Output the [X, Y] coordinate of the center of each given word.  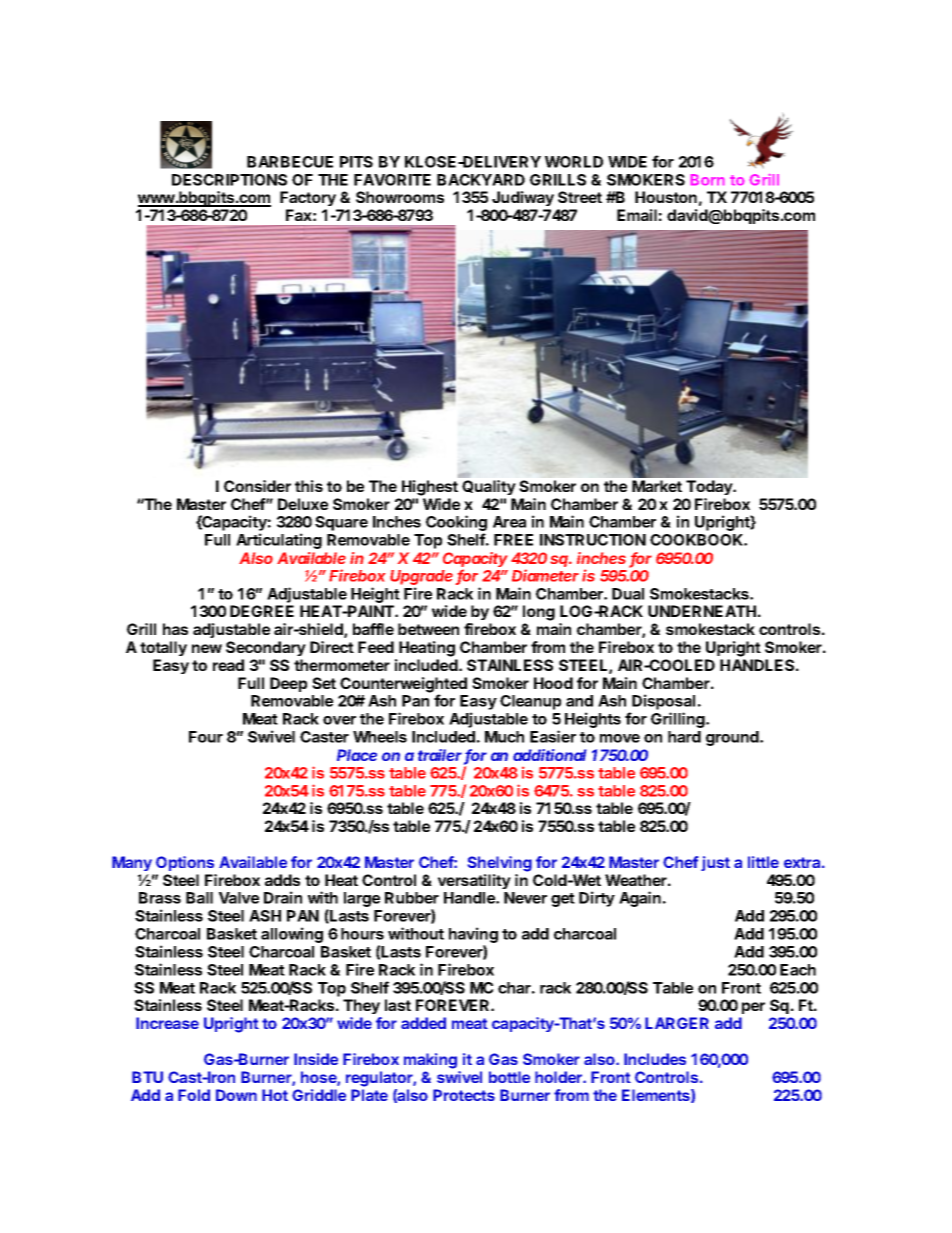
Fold [194, 1095]
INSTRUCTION [593, 540]
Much [504, 737]
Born [707, 179]
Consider [257, 486]
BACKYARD [481, 180]
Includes [655, 1059]
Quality [489, 487]
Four [206, 737]
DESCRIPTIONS [229, 180]
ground [733, 738]
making [430, 1061]
